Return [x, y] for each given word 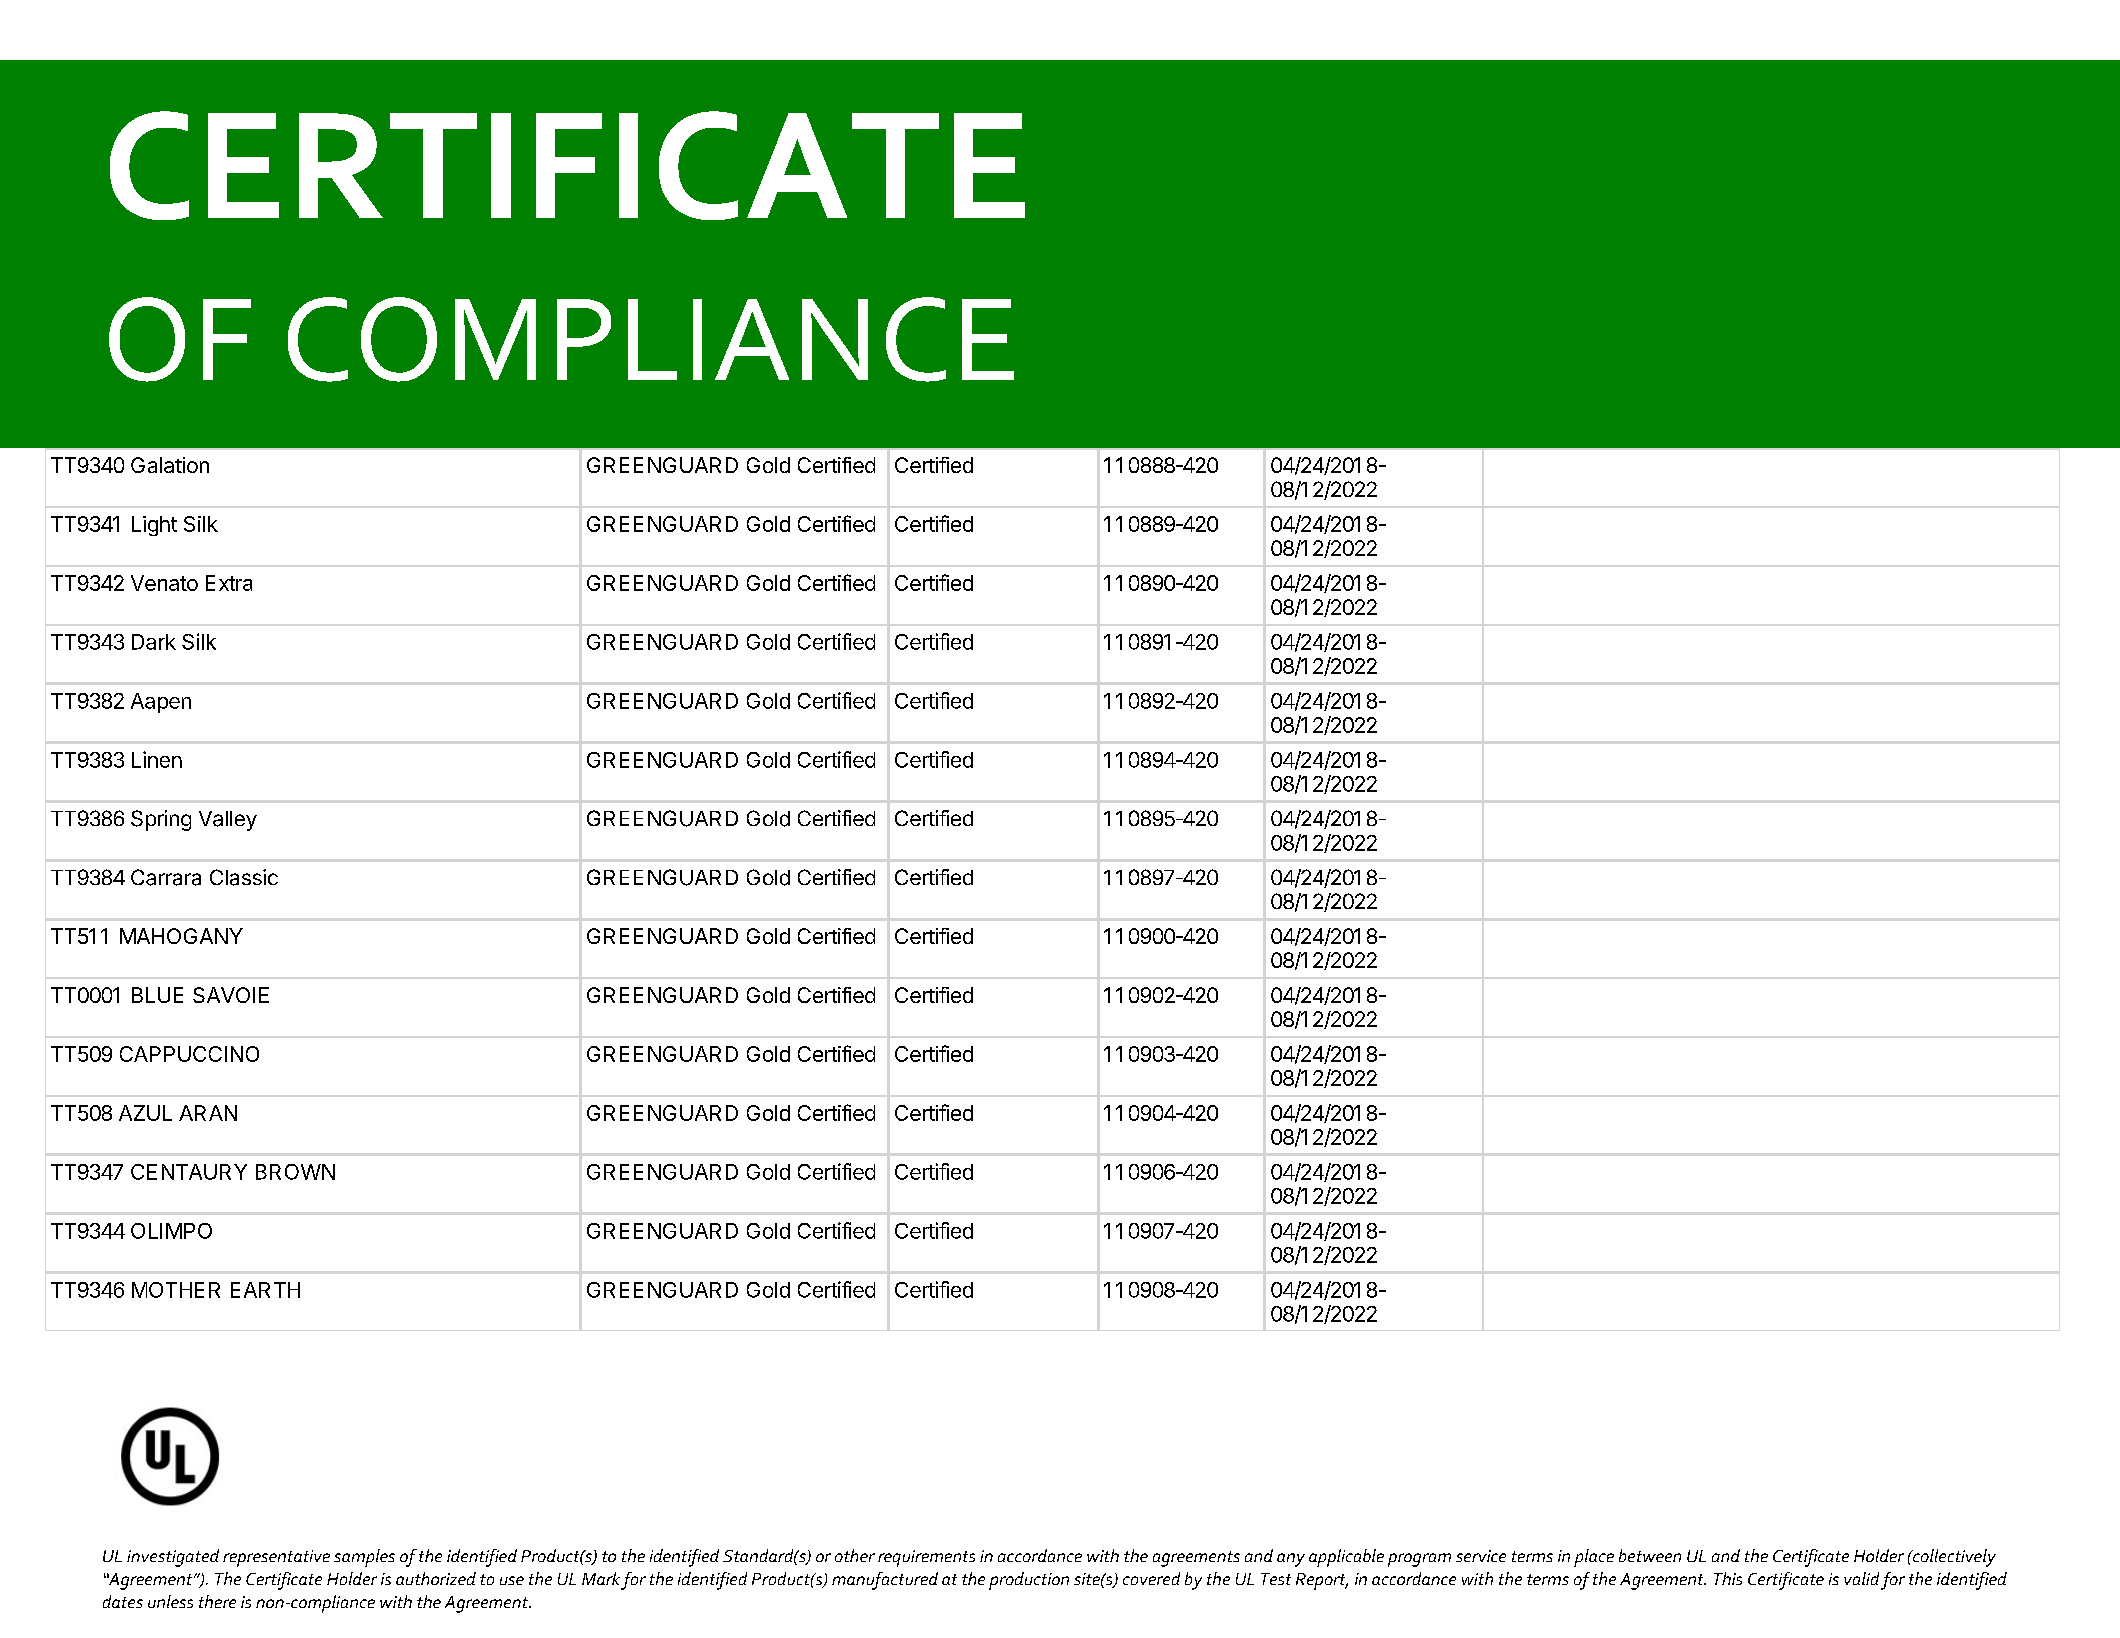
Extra [229, 583]
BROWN [295, 1172]
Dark [154, 642]
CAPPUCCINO [189, 1054]
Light [154, 526]
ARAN [208, 1113]
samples [364, 1558]
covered [1151, 1578]
